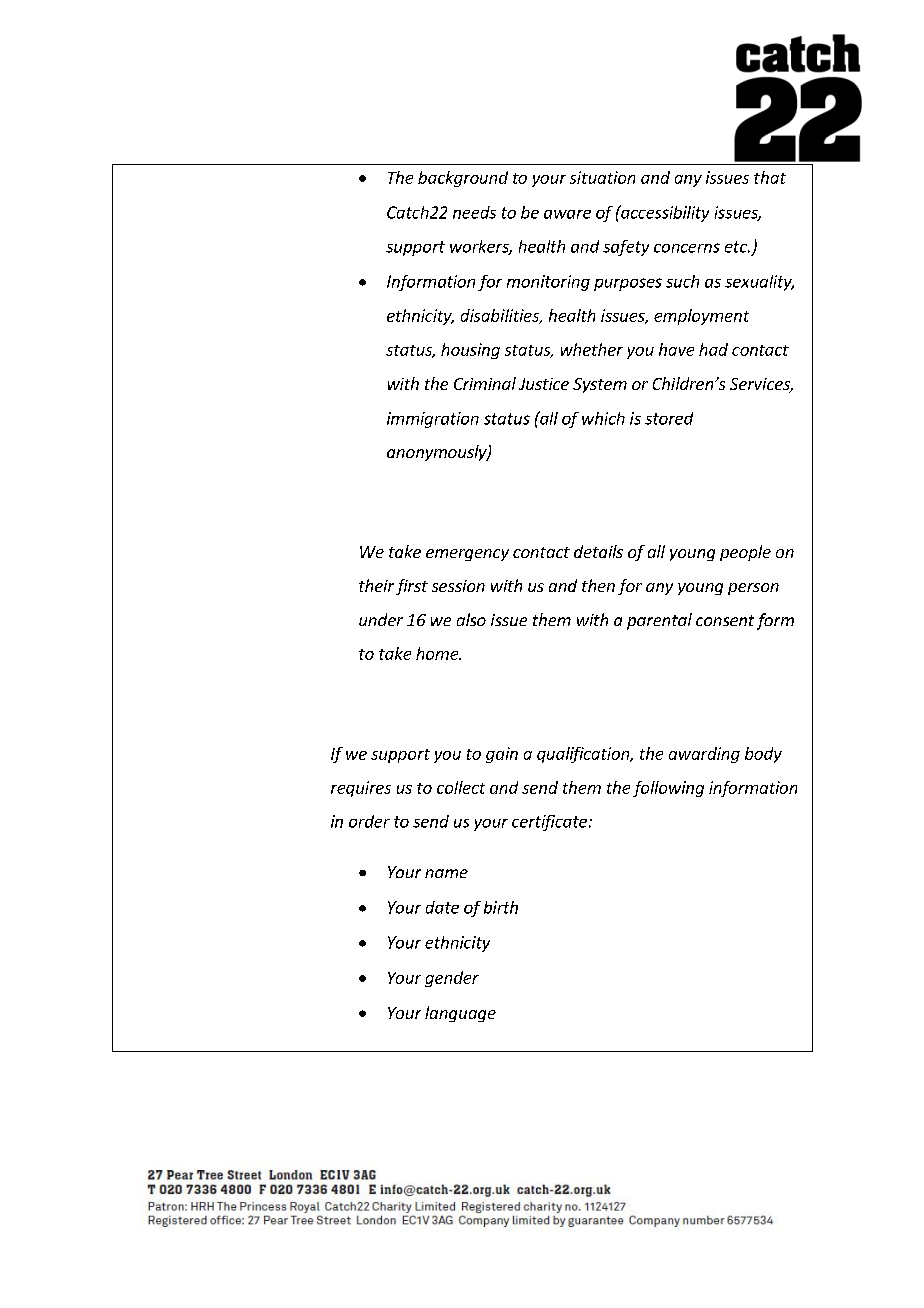  I want to click on background, so click(463, 179).
